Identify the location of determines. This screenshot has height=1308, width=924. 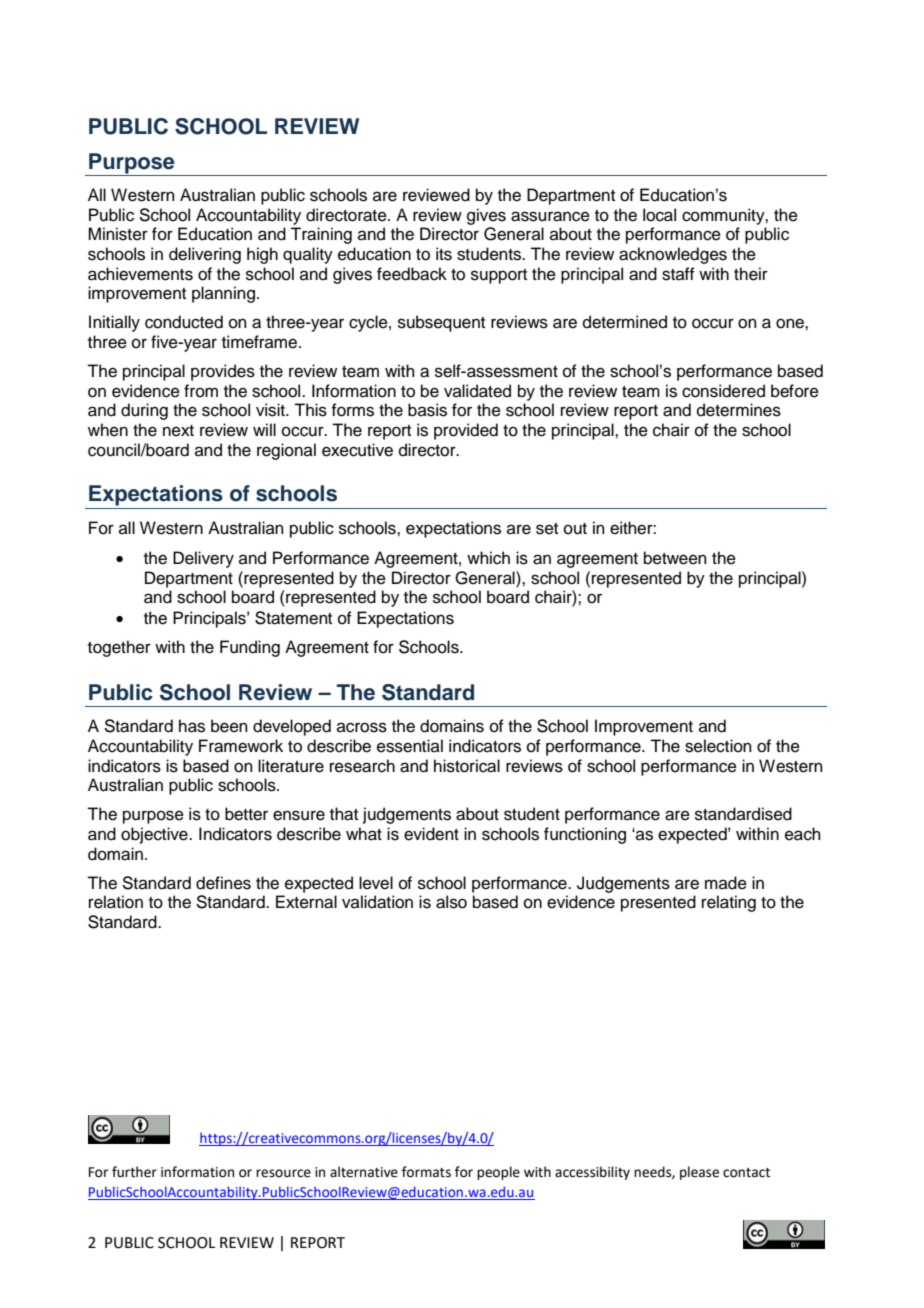
(739, 410).
